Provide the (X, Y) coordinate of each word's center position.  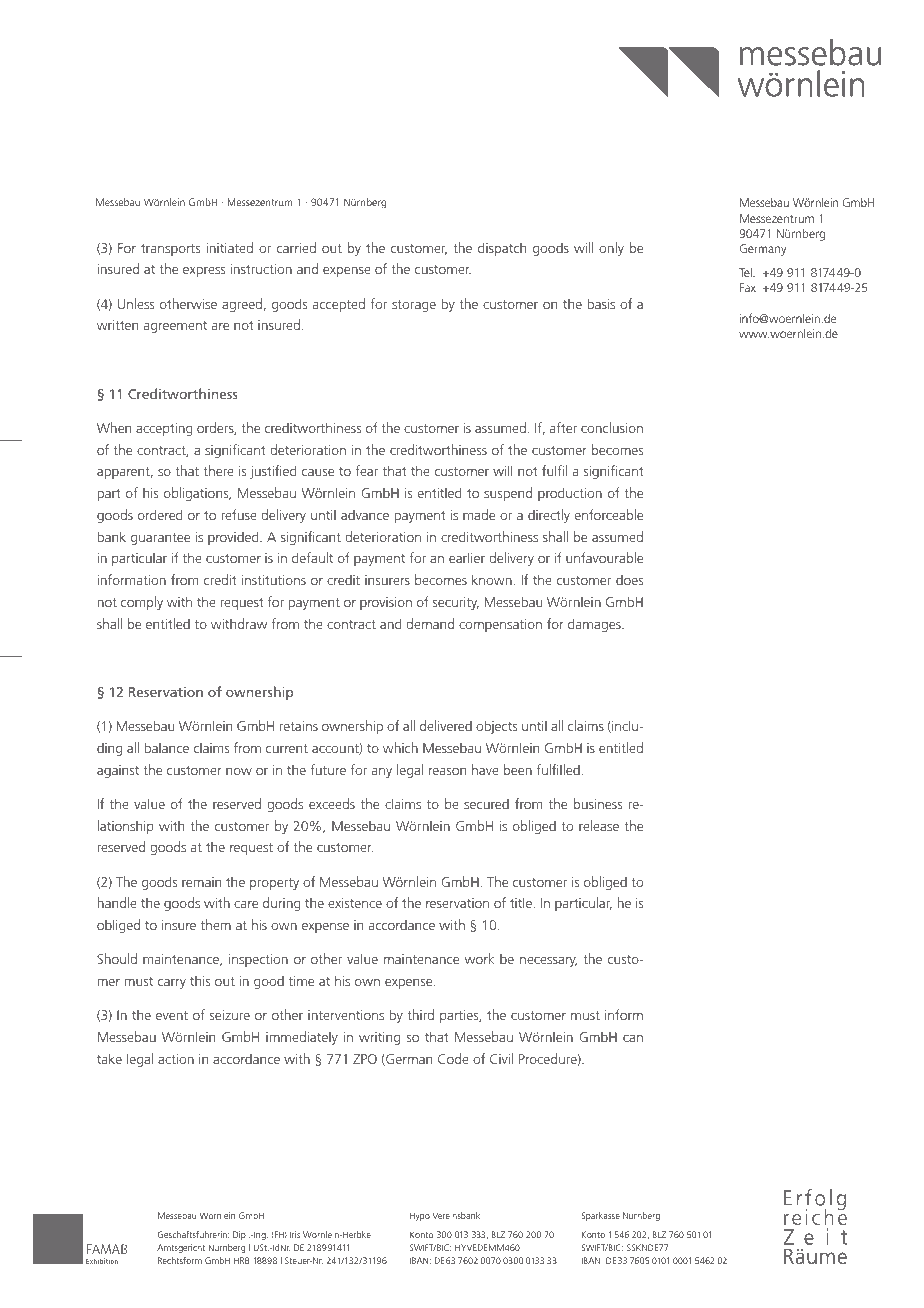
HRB (241, 1260)
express (204, 271)
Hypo (420, 1216)
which (400, 747)
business (598, 803)
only (611, 249)
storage (414, 306)
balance (166, 747)
